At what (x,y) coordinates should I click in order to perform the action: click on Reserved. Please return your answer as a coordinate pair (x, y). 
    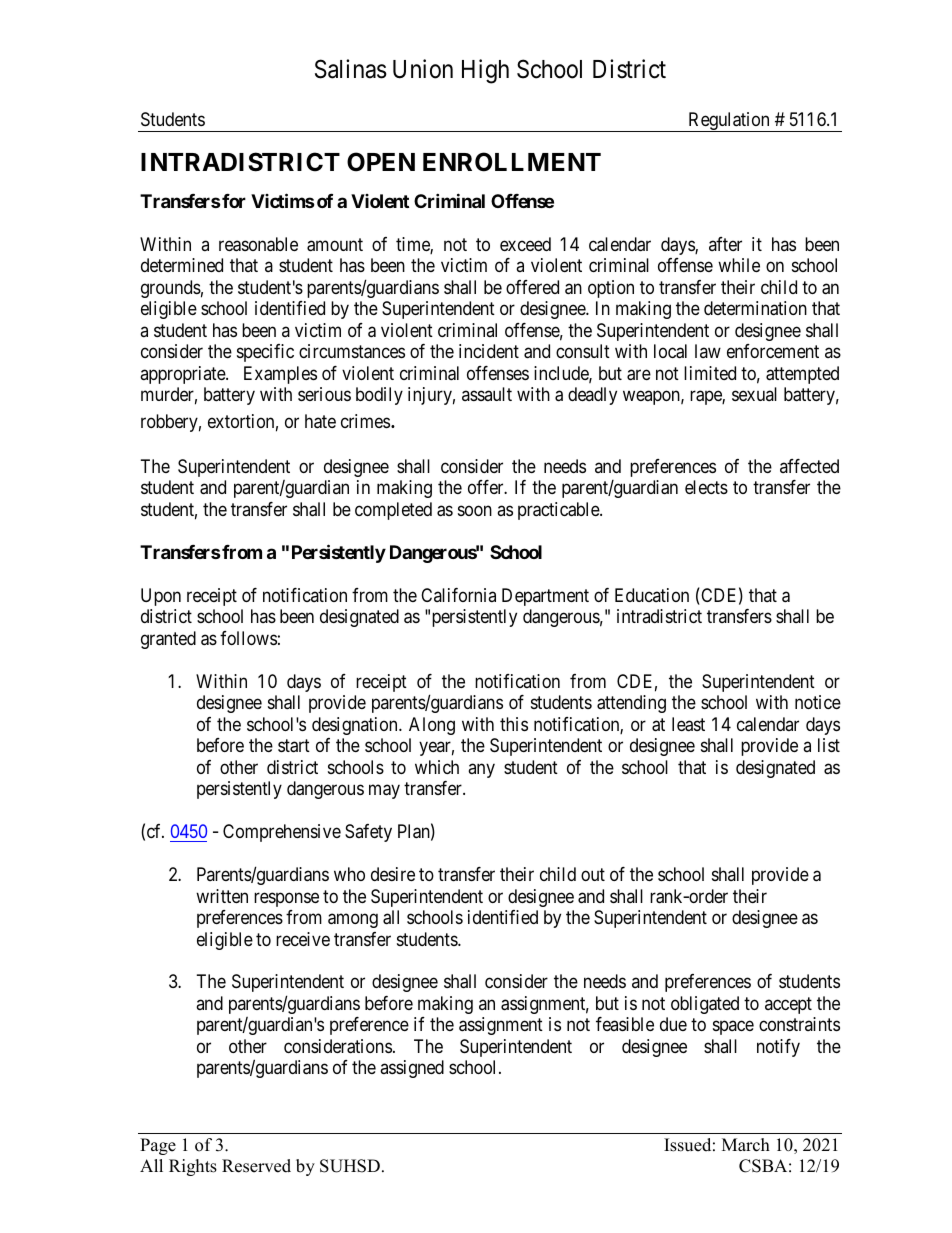
    Looking at the image, I should click on (256, 1166).
